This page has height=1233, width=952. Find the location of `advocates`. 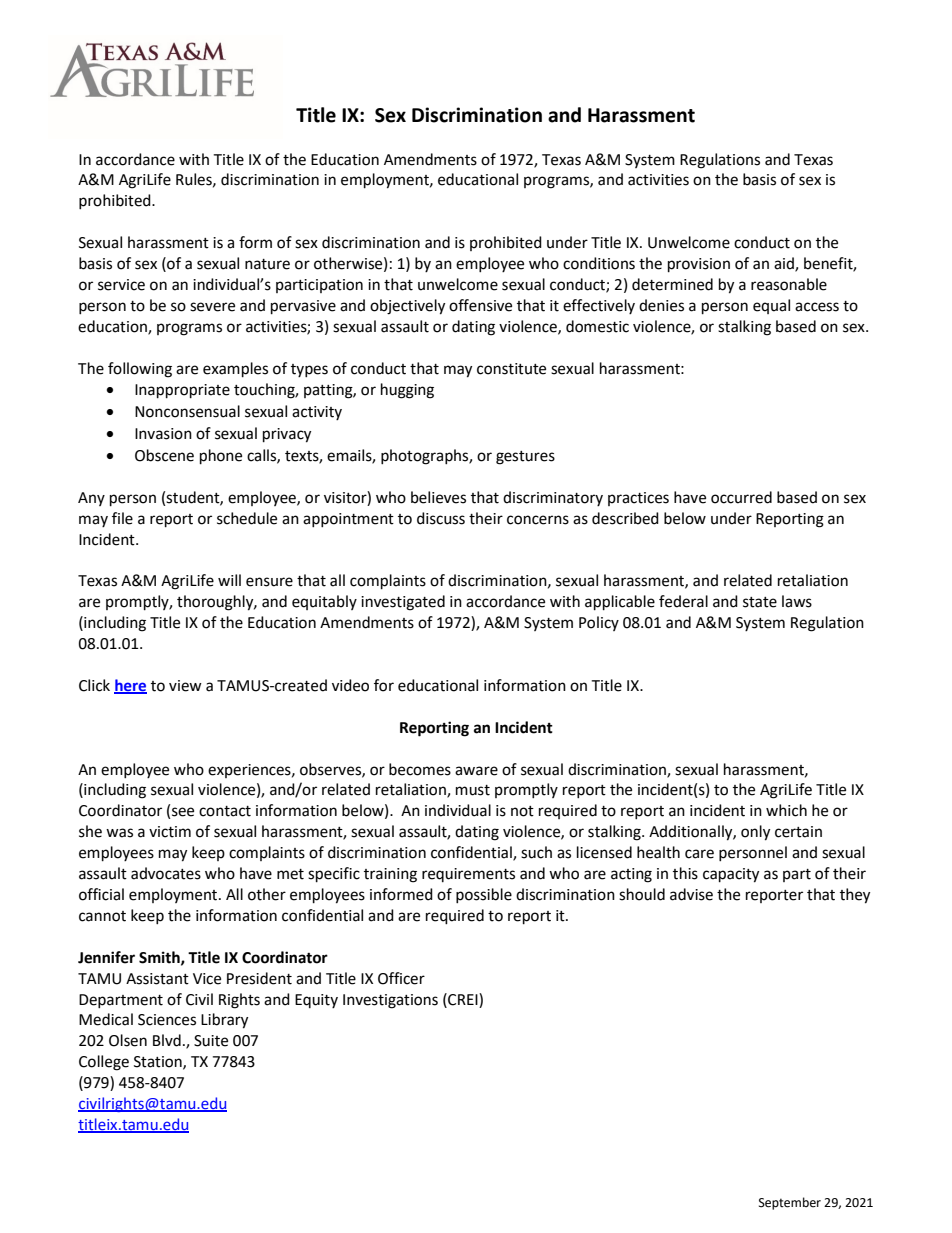

advocates is located at coordinates (166, 873).
